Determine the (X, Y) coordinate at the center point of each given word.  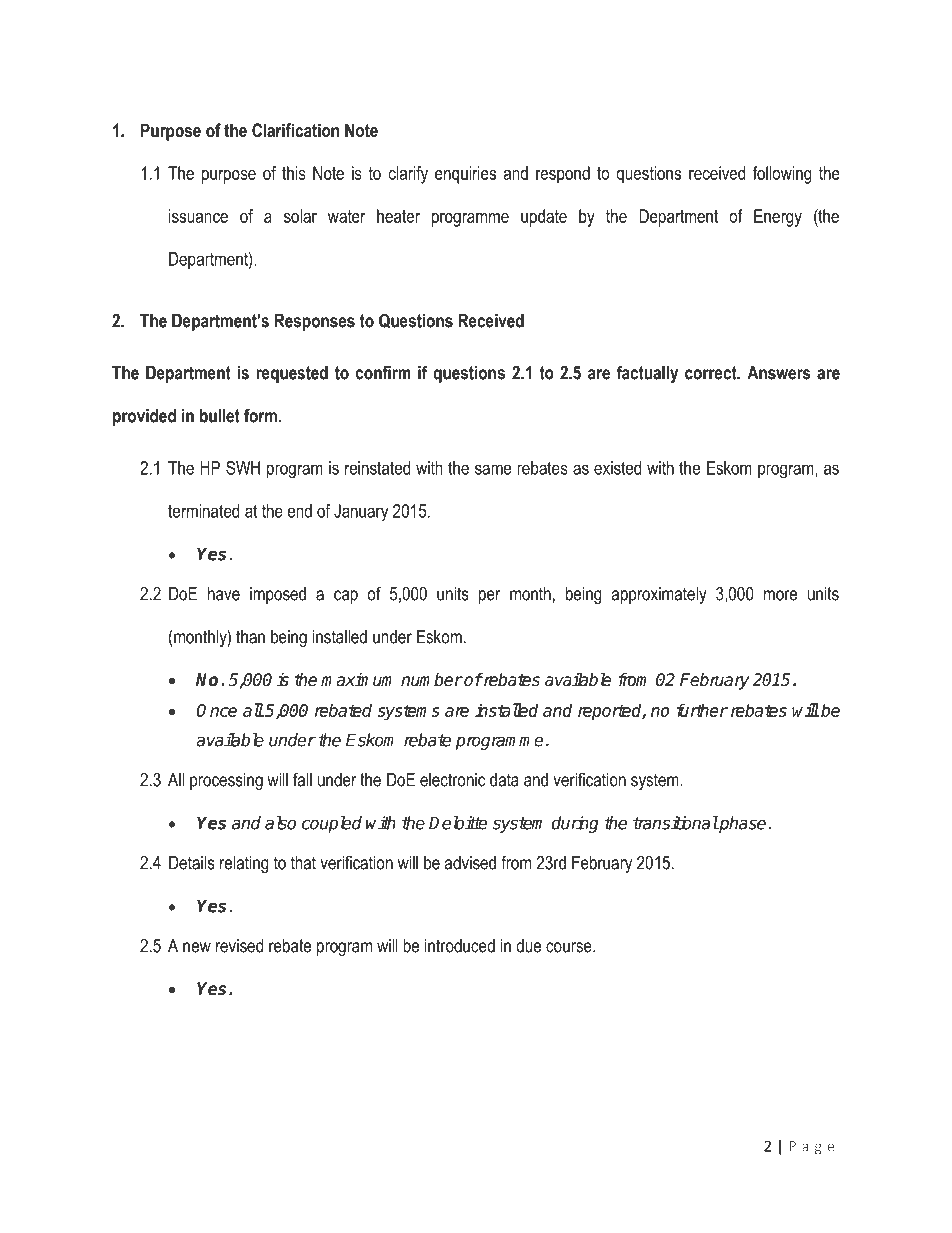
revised (239, 946)
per (489, 597)
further (702, 710)
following (782, 175)
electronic (452, 780)
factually (647, 374)
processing (226, 781)
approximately (659, 595)
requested (292, 374)
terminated (203, 511)
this (294, 173)
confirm (383, 372)
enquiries (465, 175)
